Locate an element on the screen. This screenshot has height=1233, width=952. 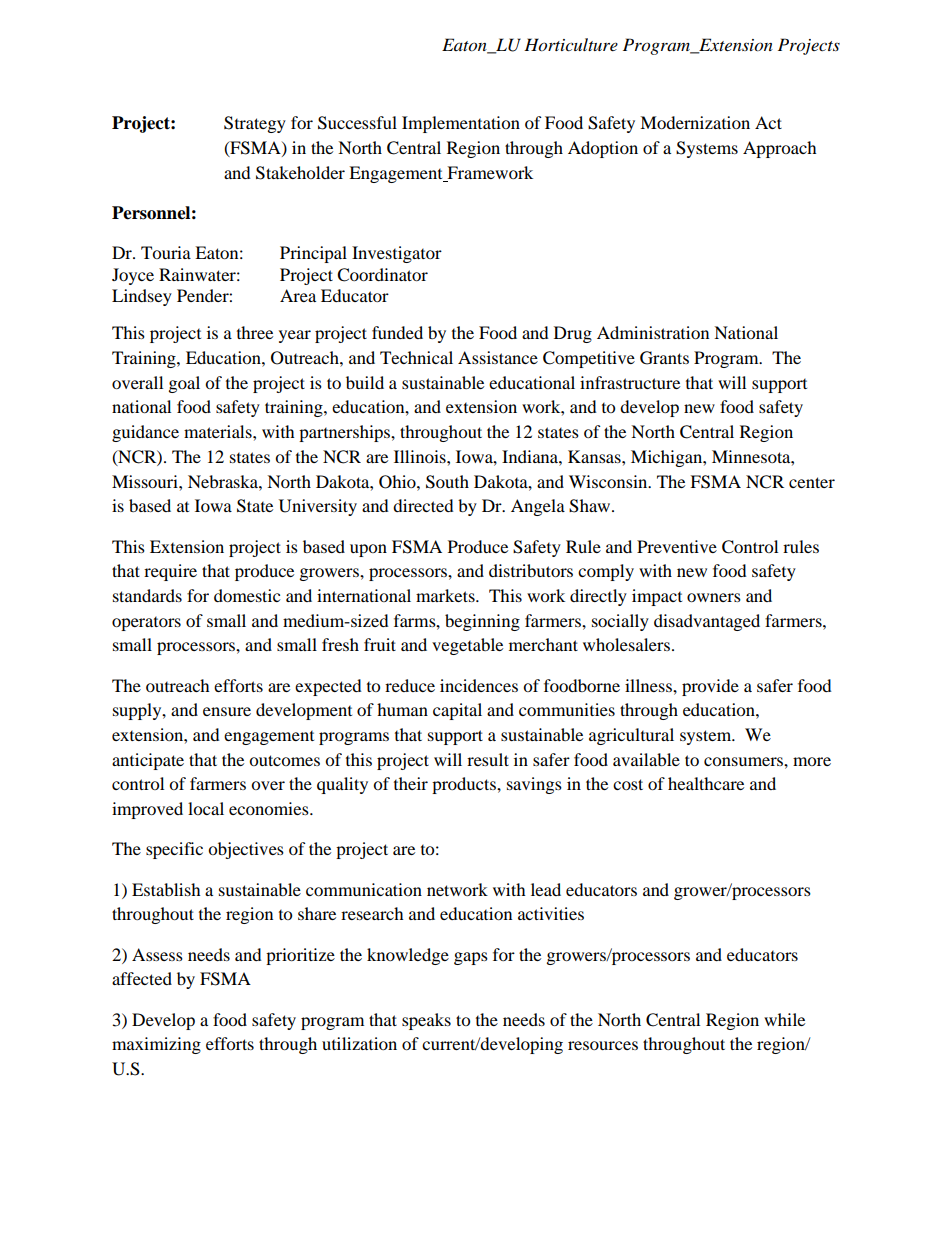
require is located at coordinates (170, 572).
